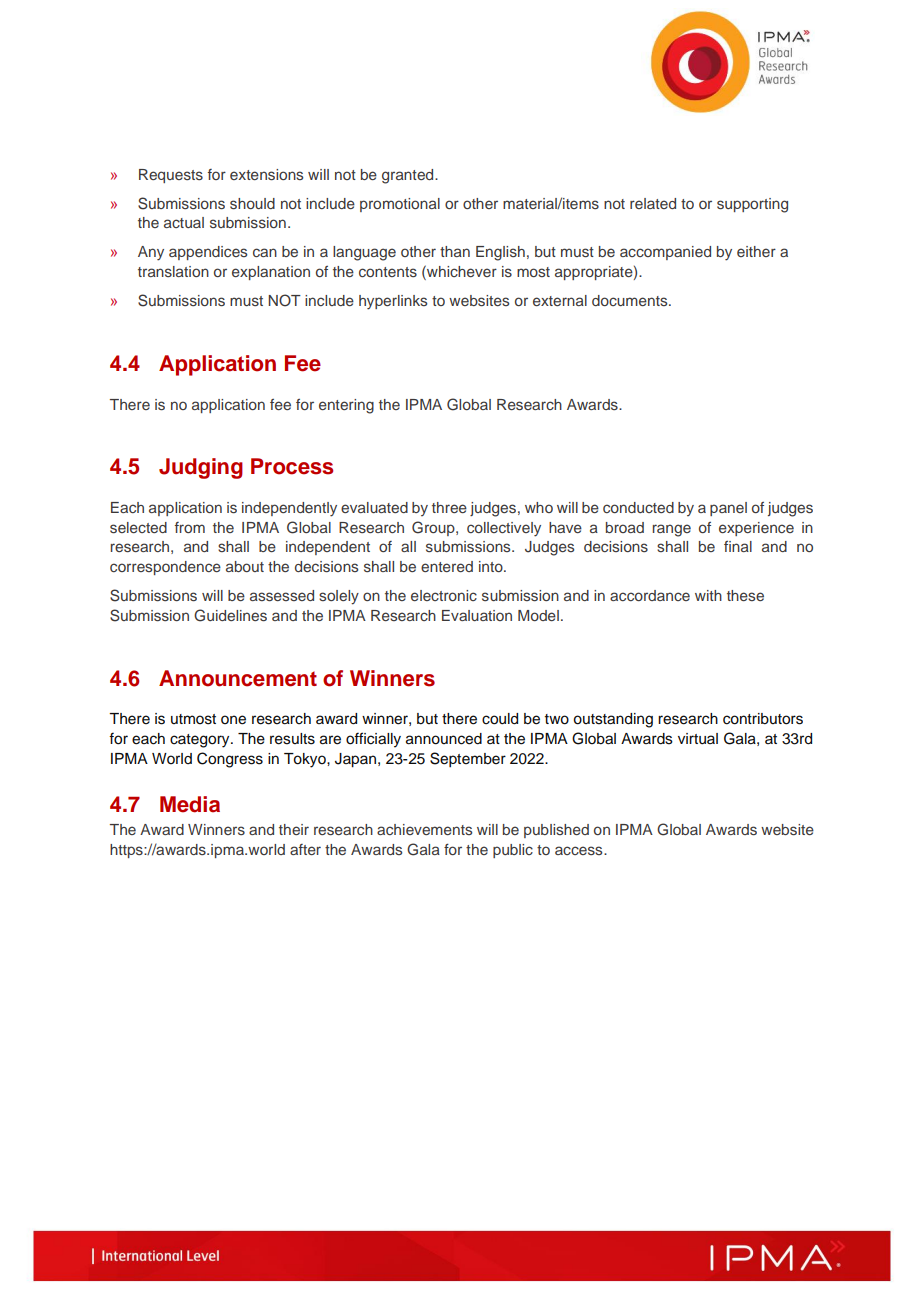 The image size is (924, 1308). Describe the element at coordinates (449, 507) in the document. I see `three` at that location.
